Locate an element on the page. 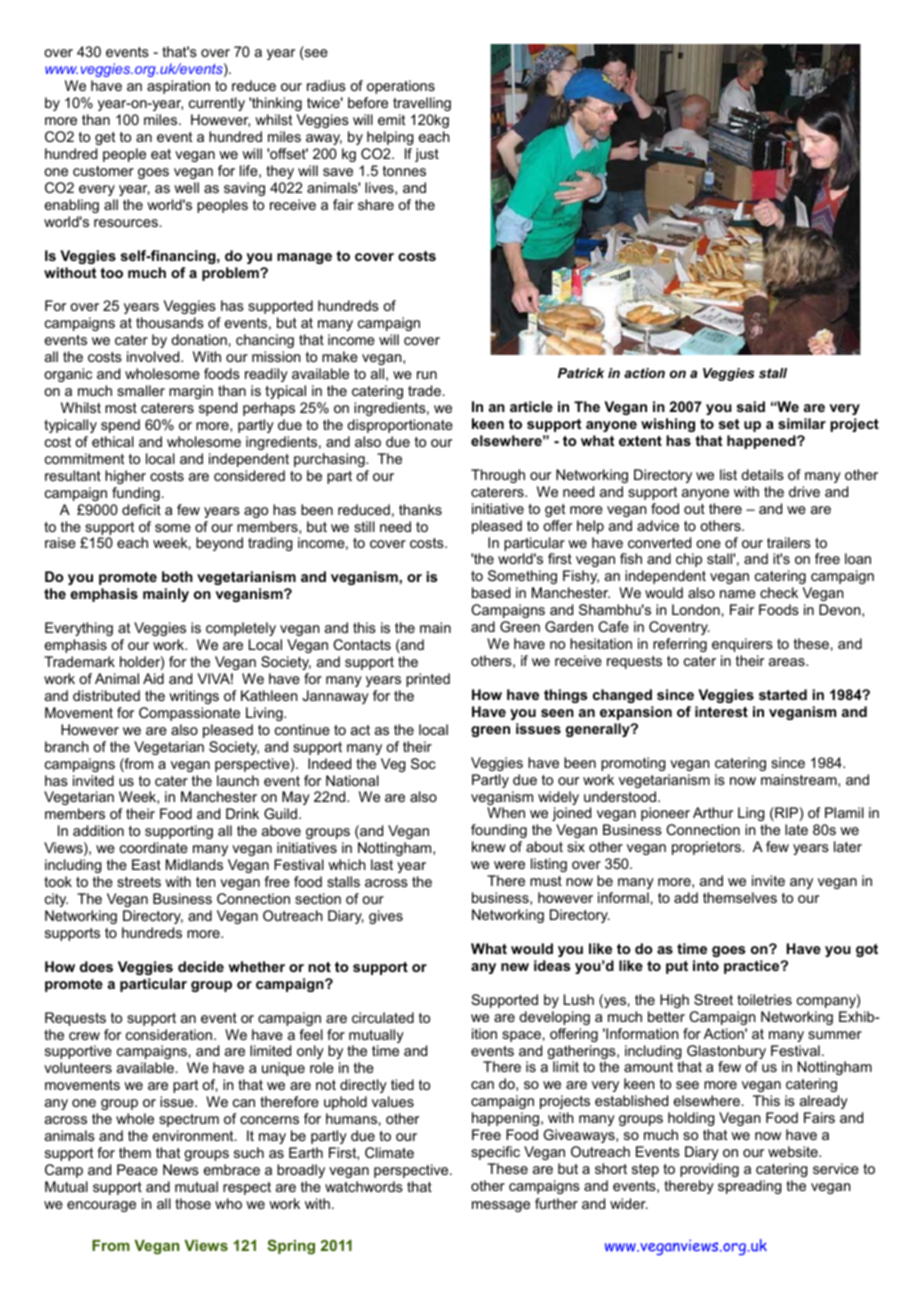 The height and width of the image is (1308, 924). run is located at coordinates (427, 375).
